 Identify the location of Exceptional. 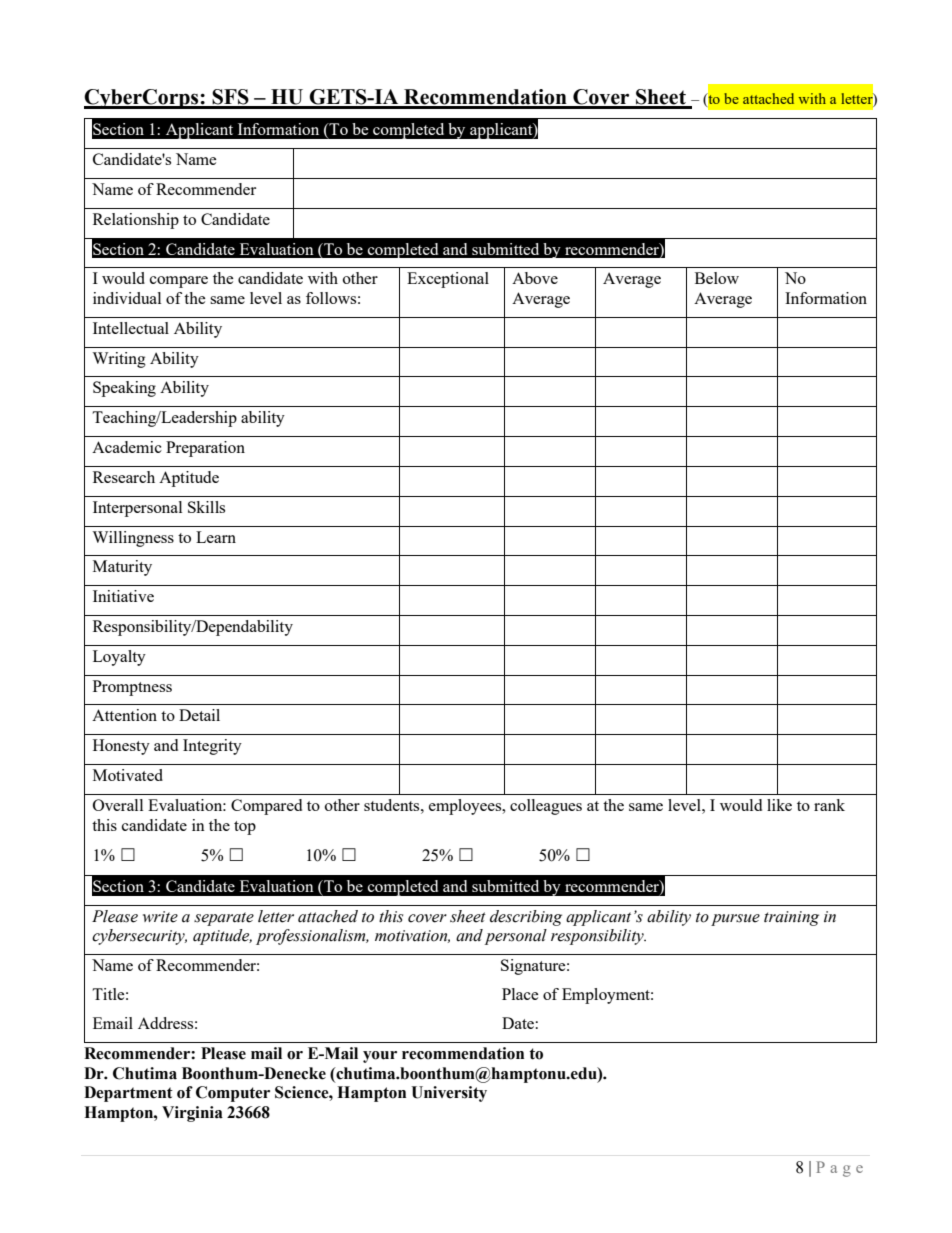
(448, 280).
